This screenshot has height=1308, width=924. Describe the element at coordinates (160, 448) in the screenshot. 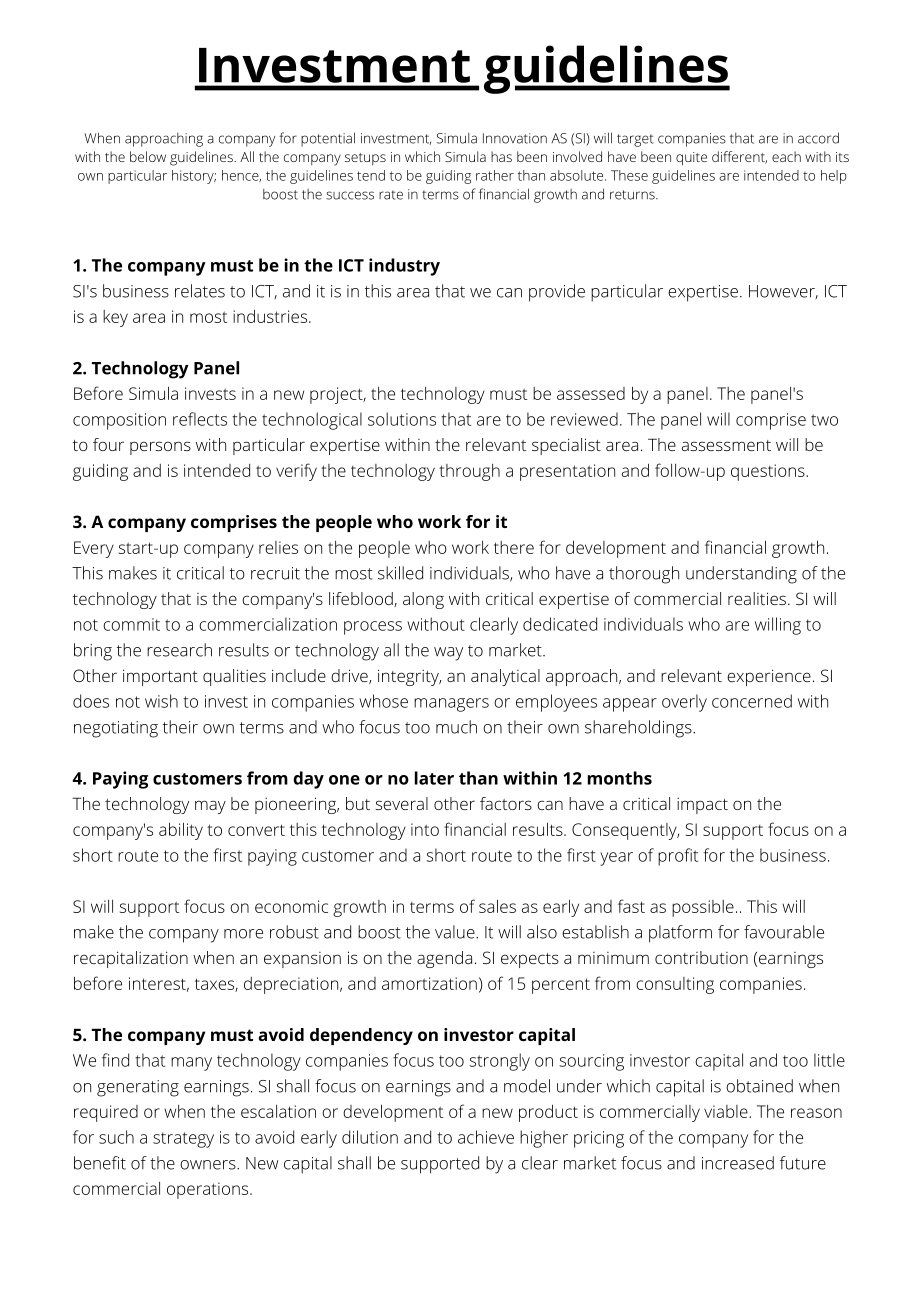

I see `persons` at that location.
